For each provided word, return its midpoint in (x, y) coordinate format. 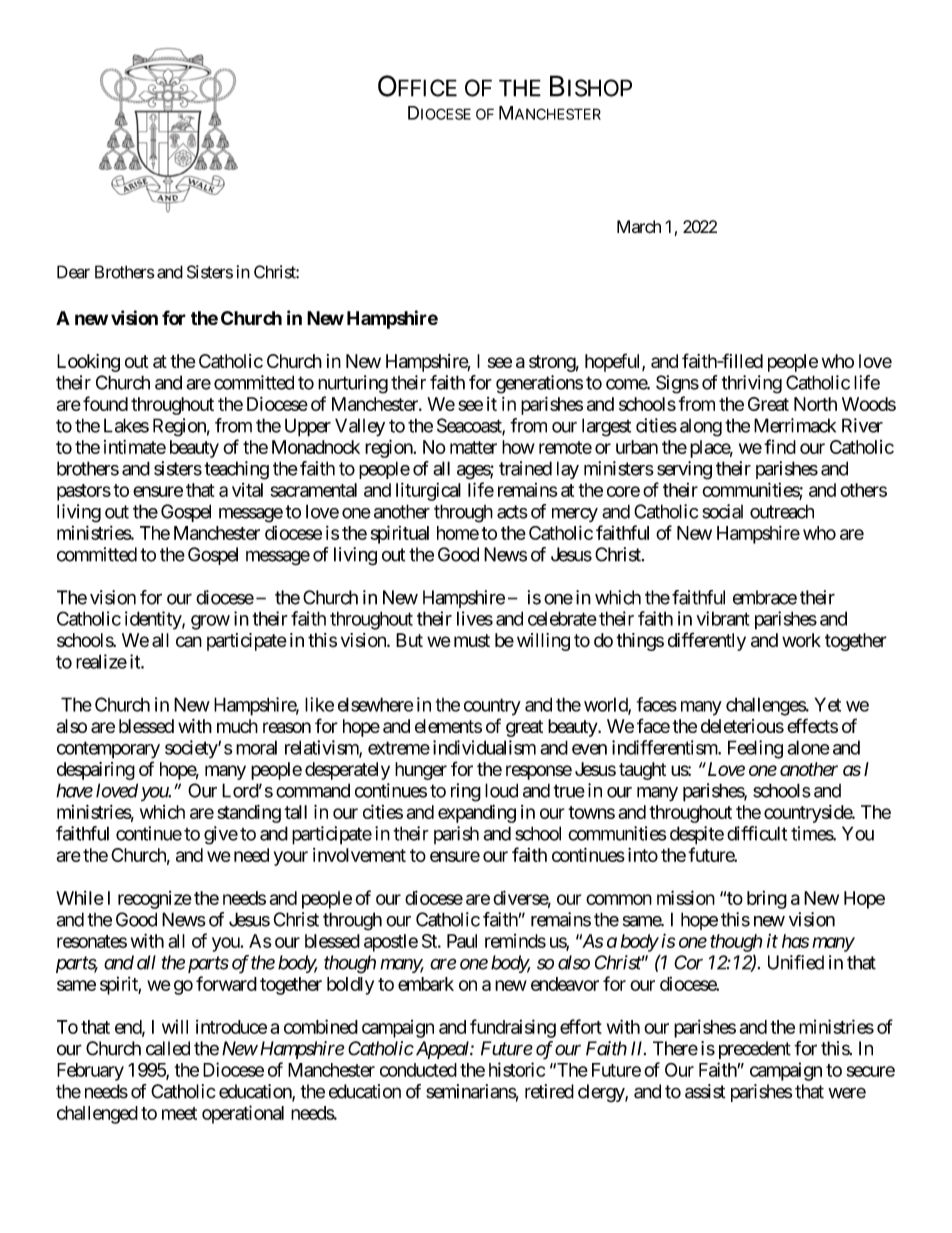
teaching (236, 470)
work (801, 640)
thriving (751, 384)
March (639, 226)
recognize (155, 900)
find (780, 446)
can (189, 642)
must (472, 641)
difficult (757, 833)
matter (473, 447)
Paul (462, 941)
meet (179, 1113)
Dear (73, 272)
